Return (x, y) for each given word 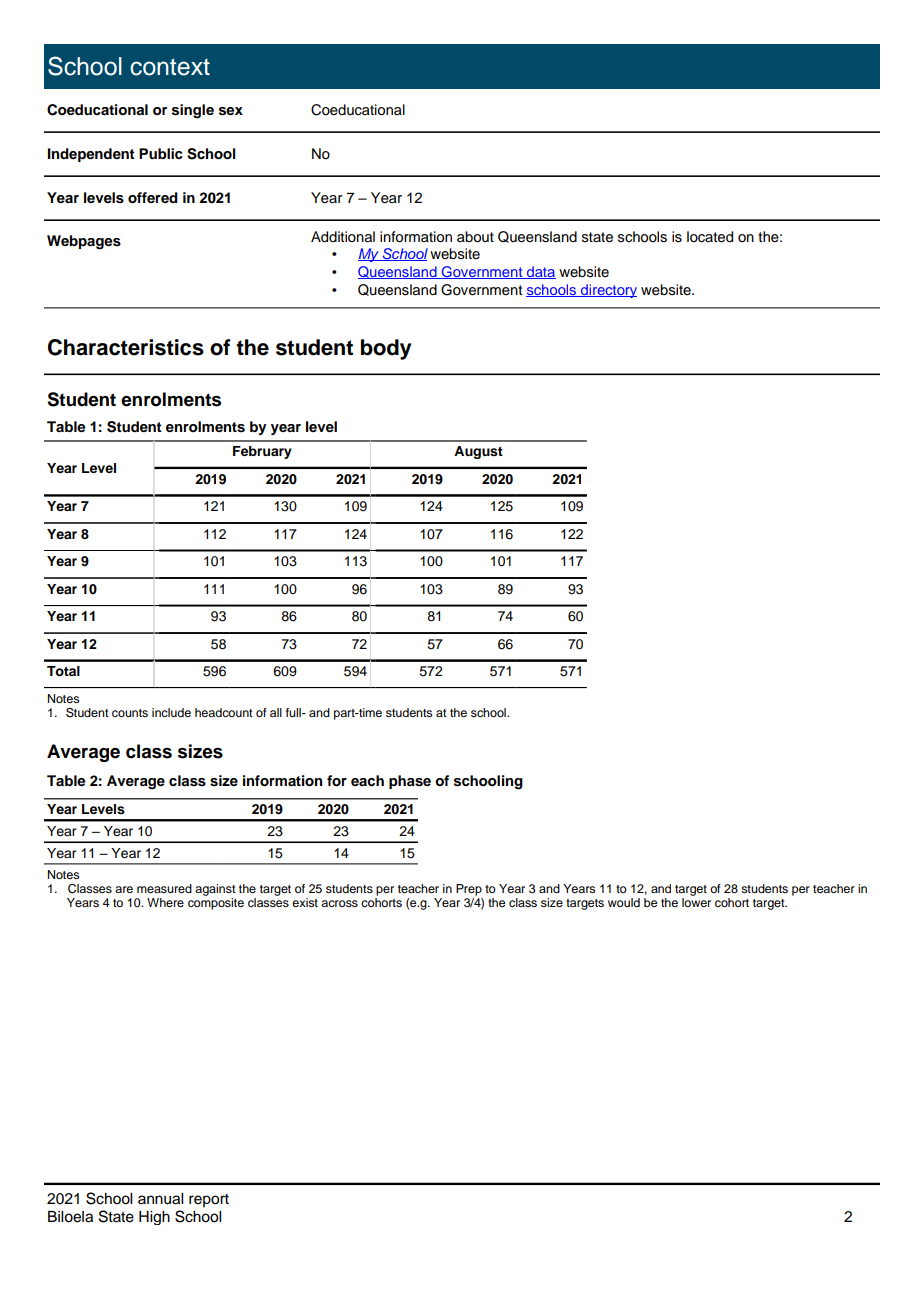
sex (231, 111)
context (170, 67)
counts (130, 713)
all (276, 712)
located (710, 237)
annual (160, 1199)
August (478, 452)
